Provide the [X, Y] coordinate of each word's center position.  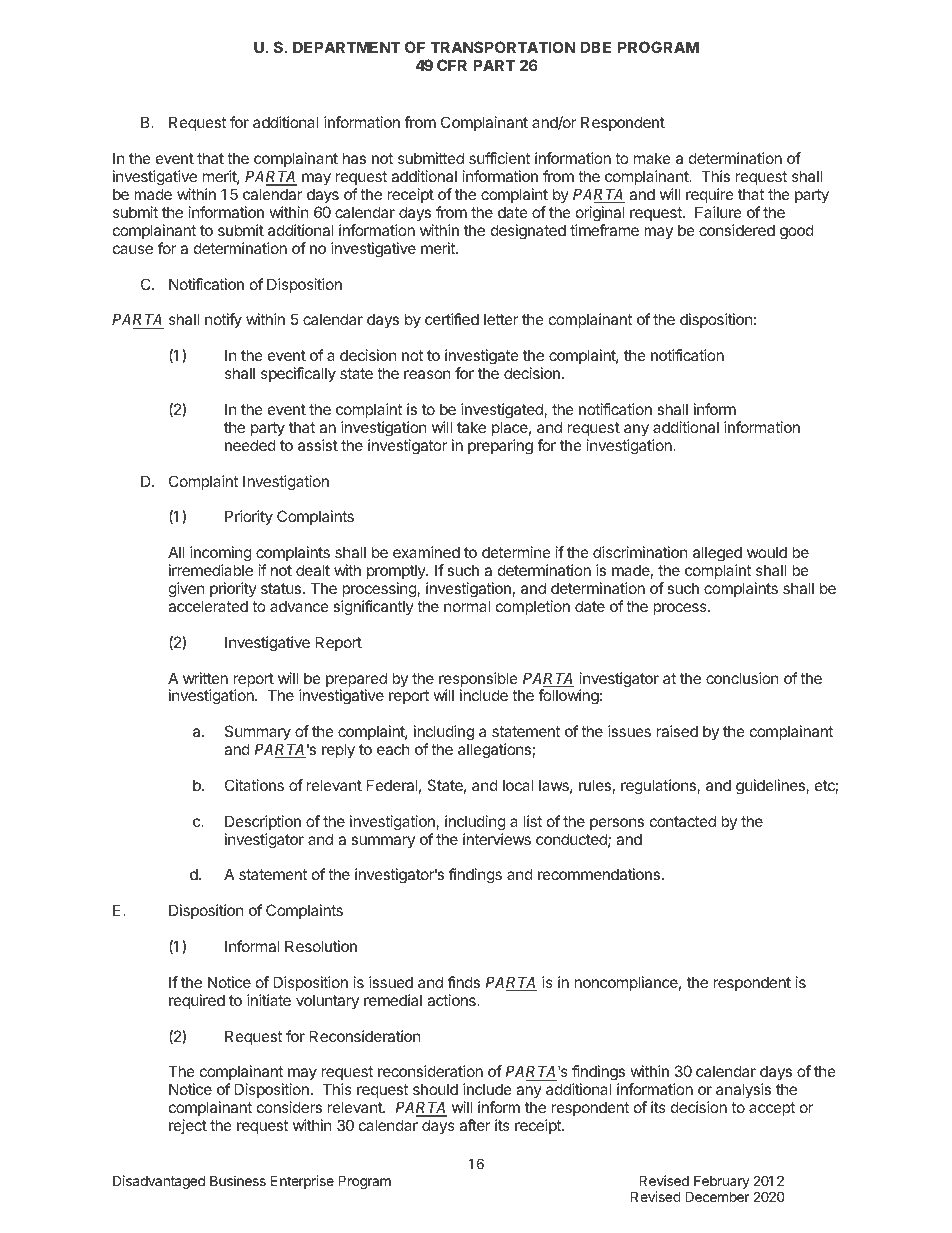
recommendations [599, 874]
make [652, 158]
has [354, 158]
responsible [479, 681]
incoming [221, 555]
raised [677, 731]
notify [223, 320]
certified [452, 319]
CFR [452, 65]
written [205, 678]
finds [464, 982]
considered [737, 230]
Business [238, 1180]
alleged [717, 555]
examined [426, 552]
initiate [269, 1000]
